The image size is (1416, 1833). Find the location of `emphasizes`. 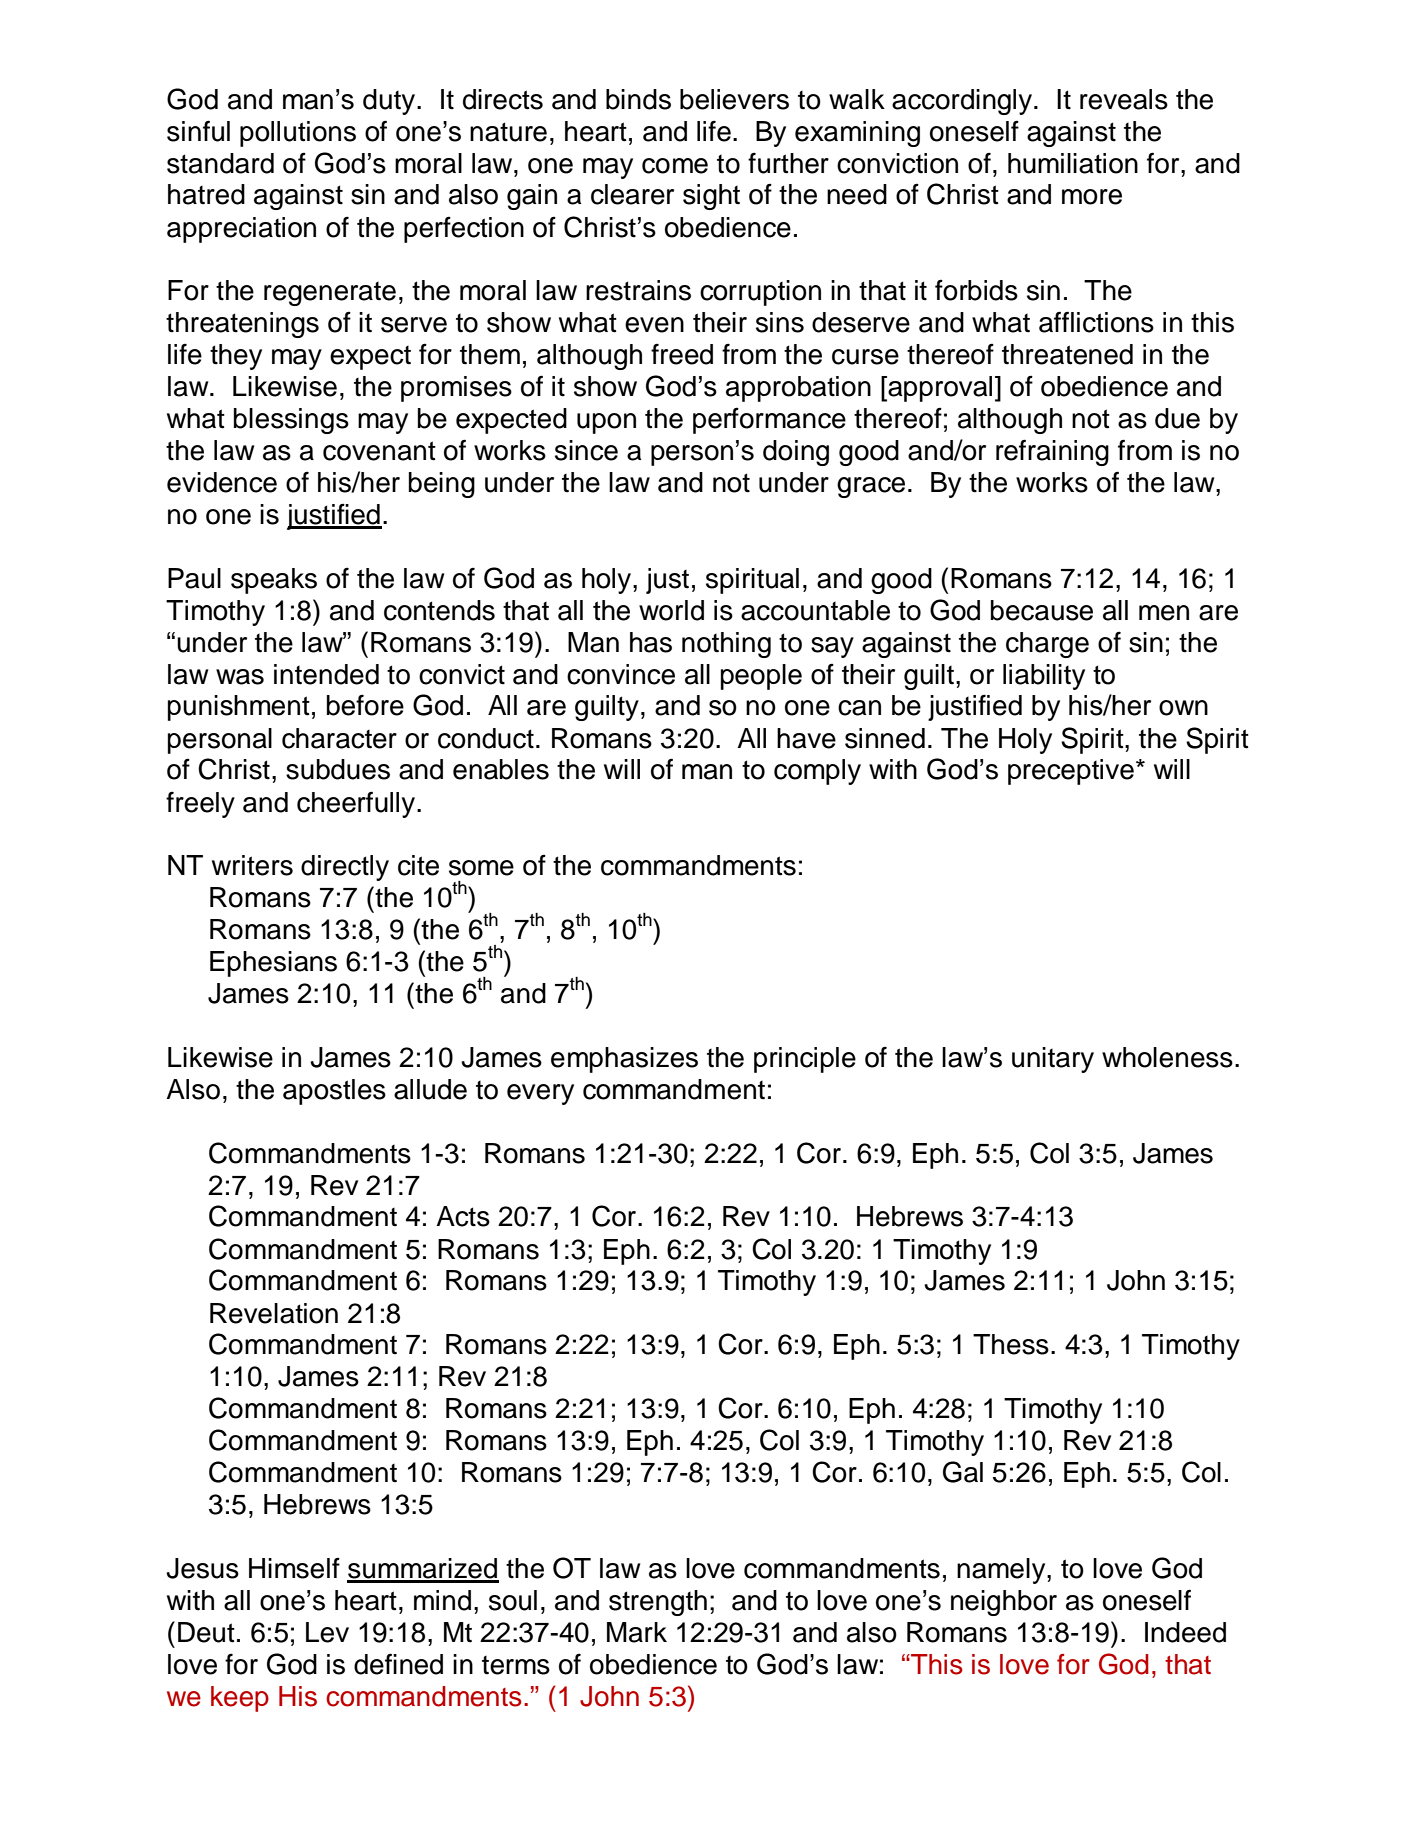

emphasizes is located at coordinates (624, 1060).
